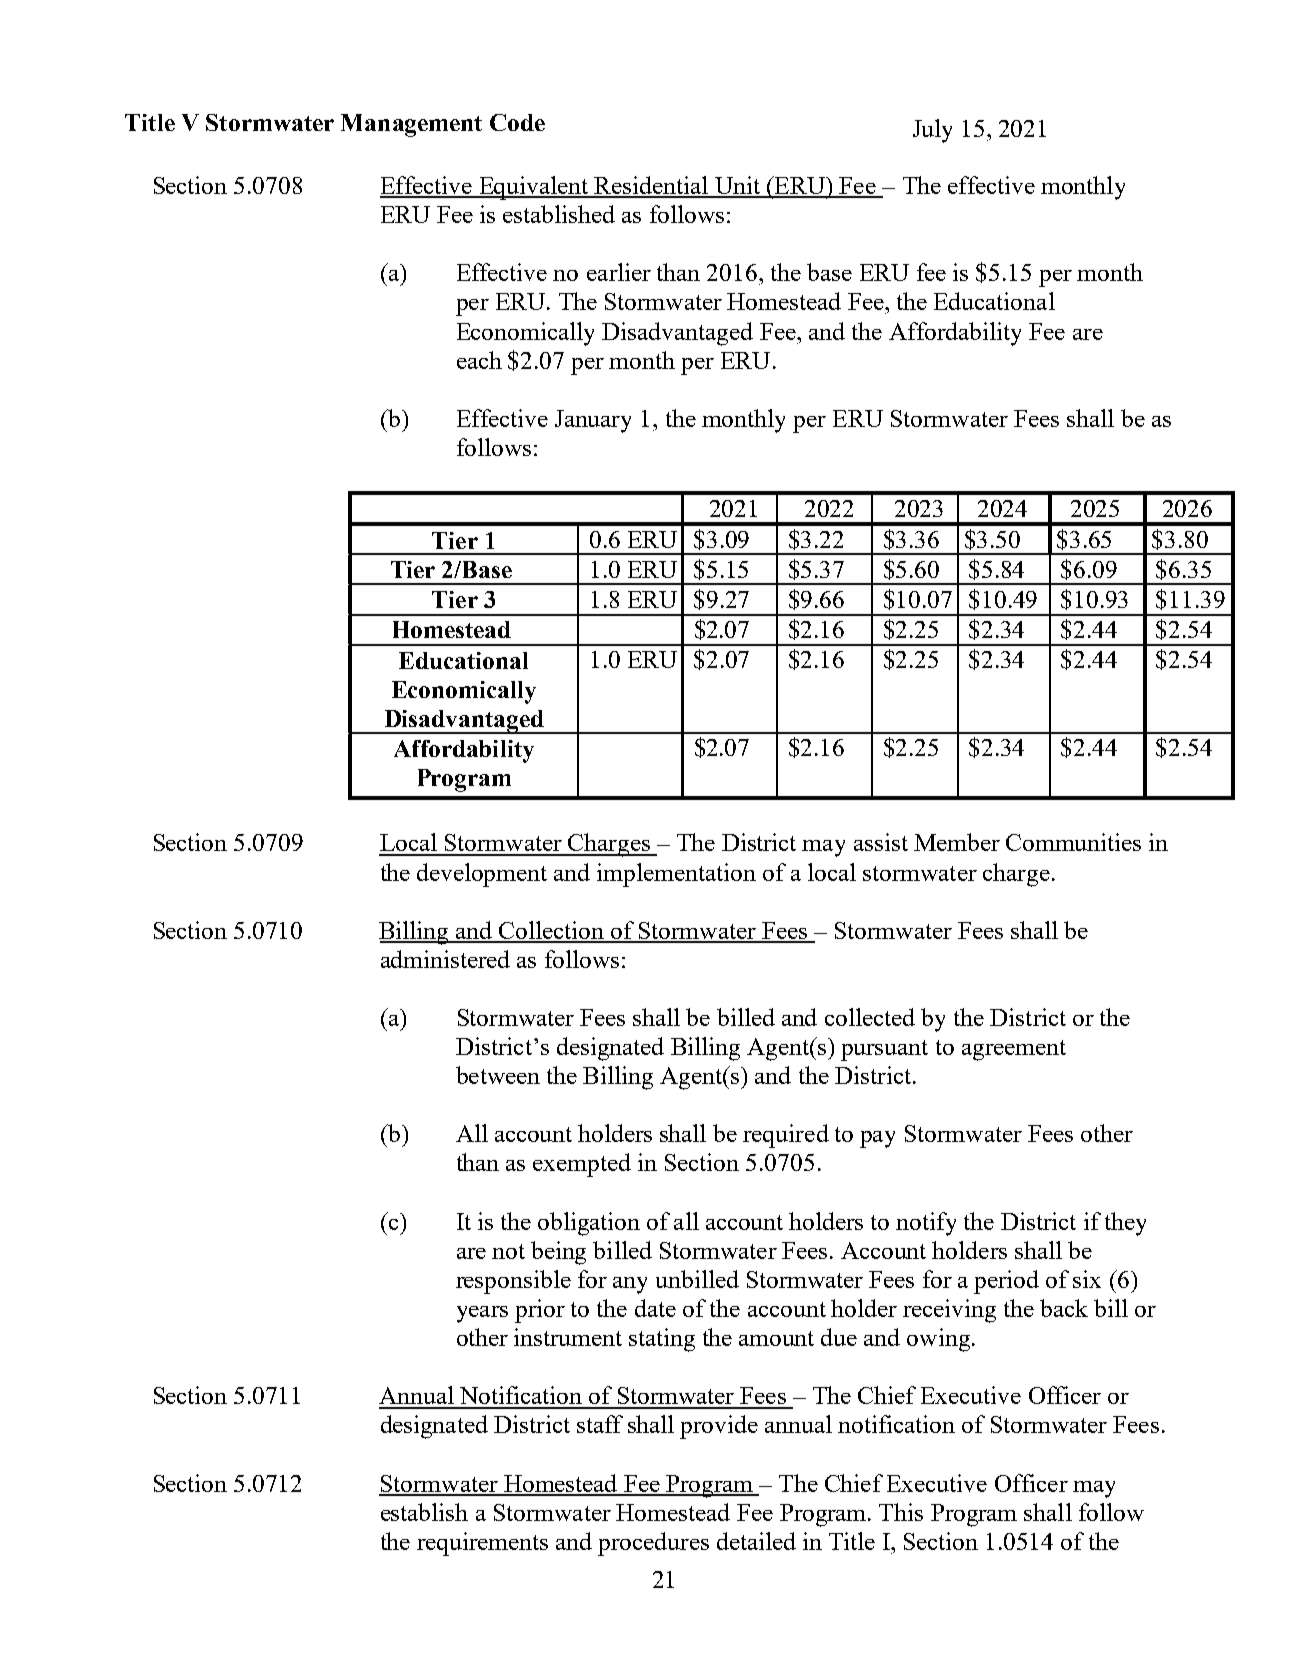  What do you see at coordinates (482, 1544) in the page?
I see `requirements` at bounding box center [482, 1544].
